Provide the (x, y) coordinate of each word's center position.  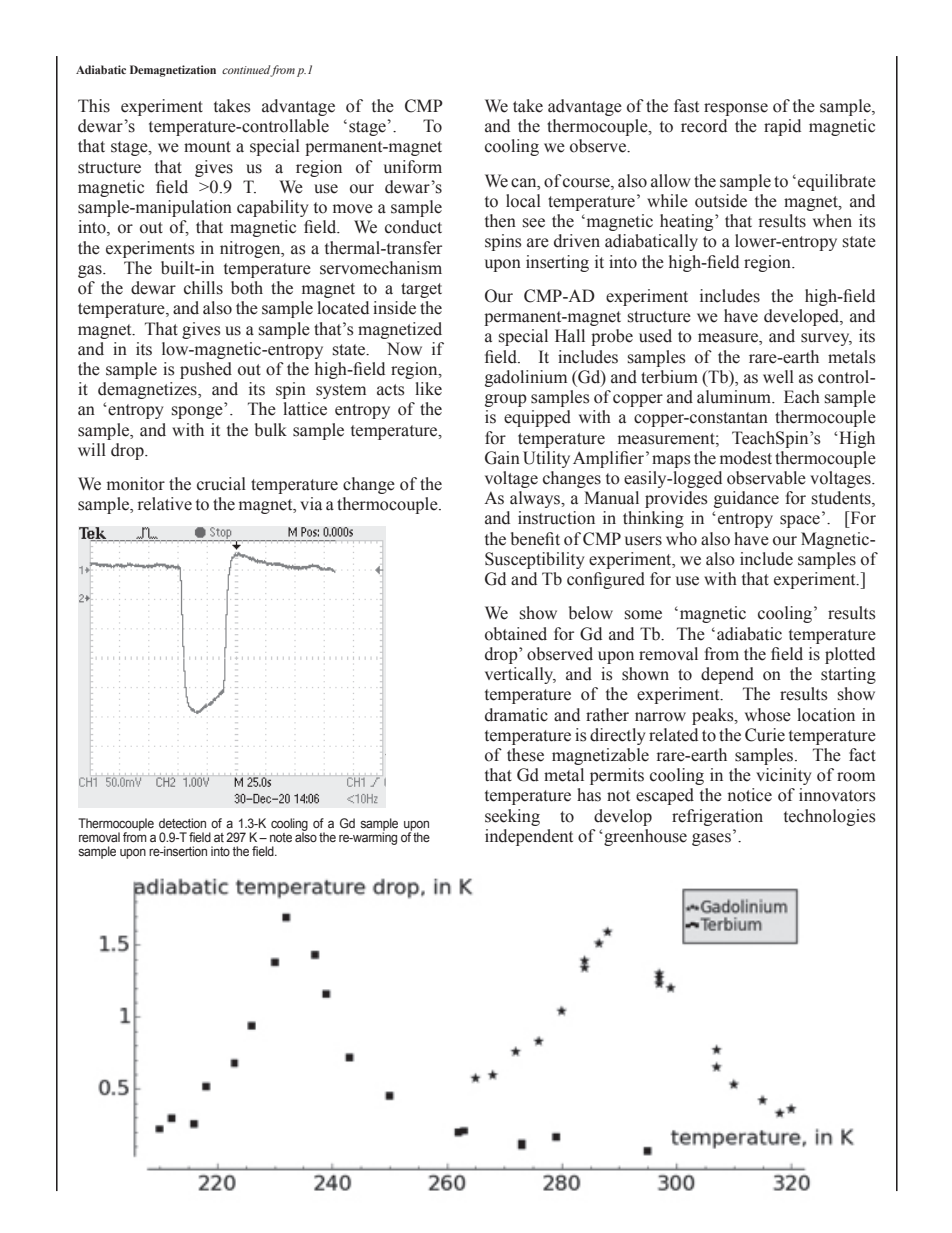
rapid (782, 127)
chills (203, 288)
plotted (850, 655)
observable (766, 478)
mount (207, 147)
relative (165, 504)
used (655, 336)
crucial (221, 484)
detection (182, 823)
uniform (413, 167)
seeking (512, 817)
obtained (516, 634)
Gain (502, 458)
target (421, 290)
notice (750, 795)
